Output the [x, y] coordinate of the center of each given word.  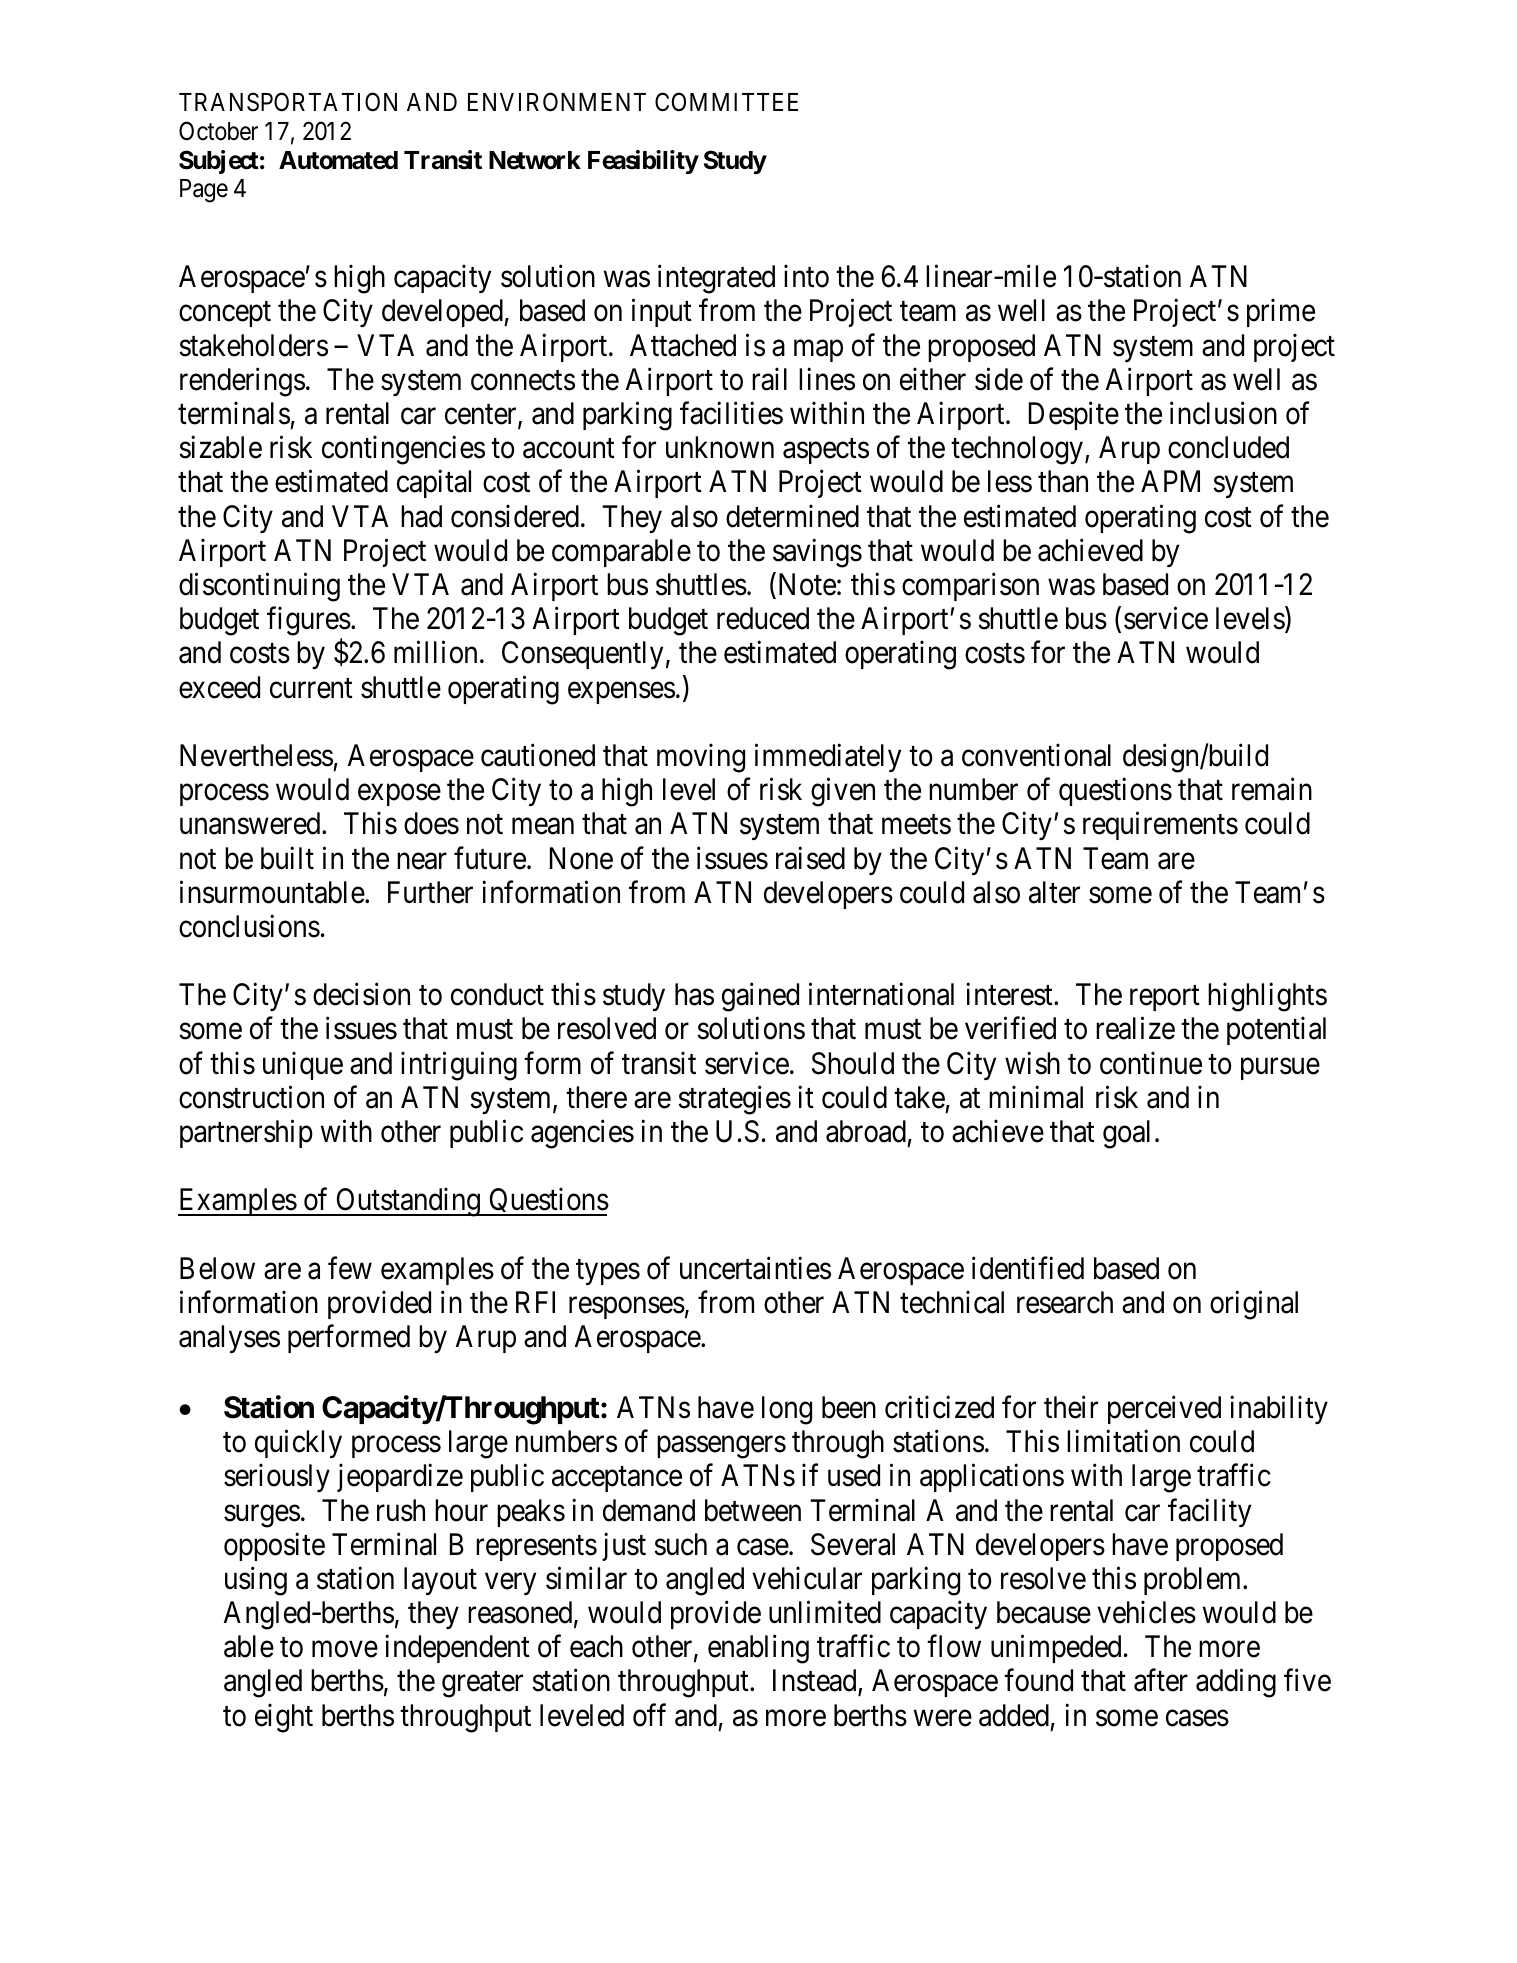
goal [1126, 1134]
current [311, 688]
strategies [734, 1100]
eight [284, 1718]
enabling [758, 1649]
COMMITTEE [726, 102]
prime [1281, 313]
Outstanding [408, 1202]
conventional [1036, 755]
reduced [763, 618]
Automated [338, 160]
